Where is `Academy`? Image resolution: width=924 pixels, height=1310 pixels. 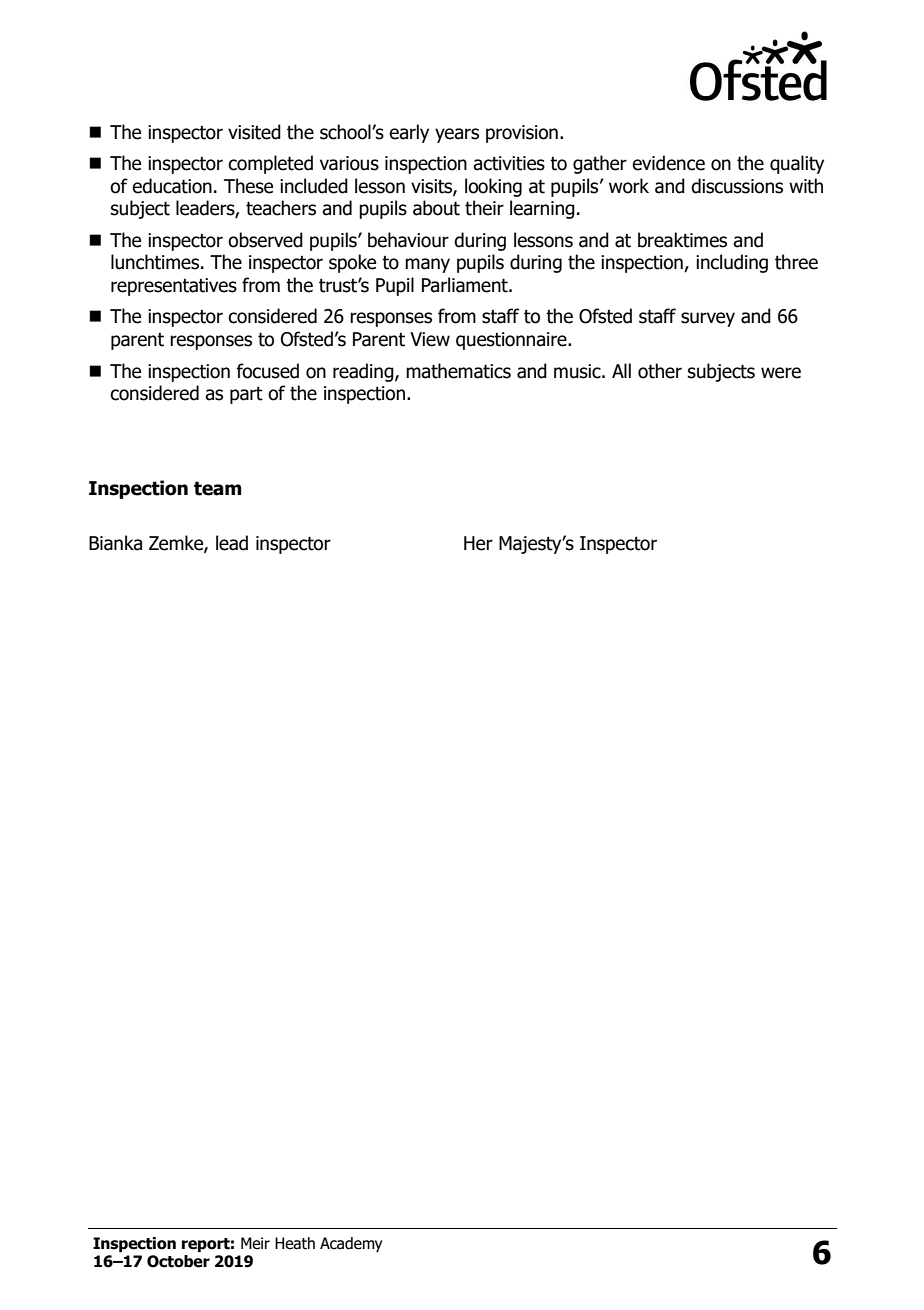
Academy is located at coordinates (351, 1244).
